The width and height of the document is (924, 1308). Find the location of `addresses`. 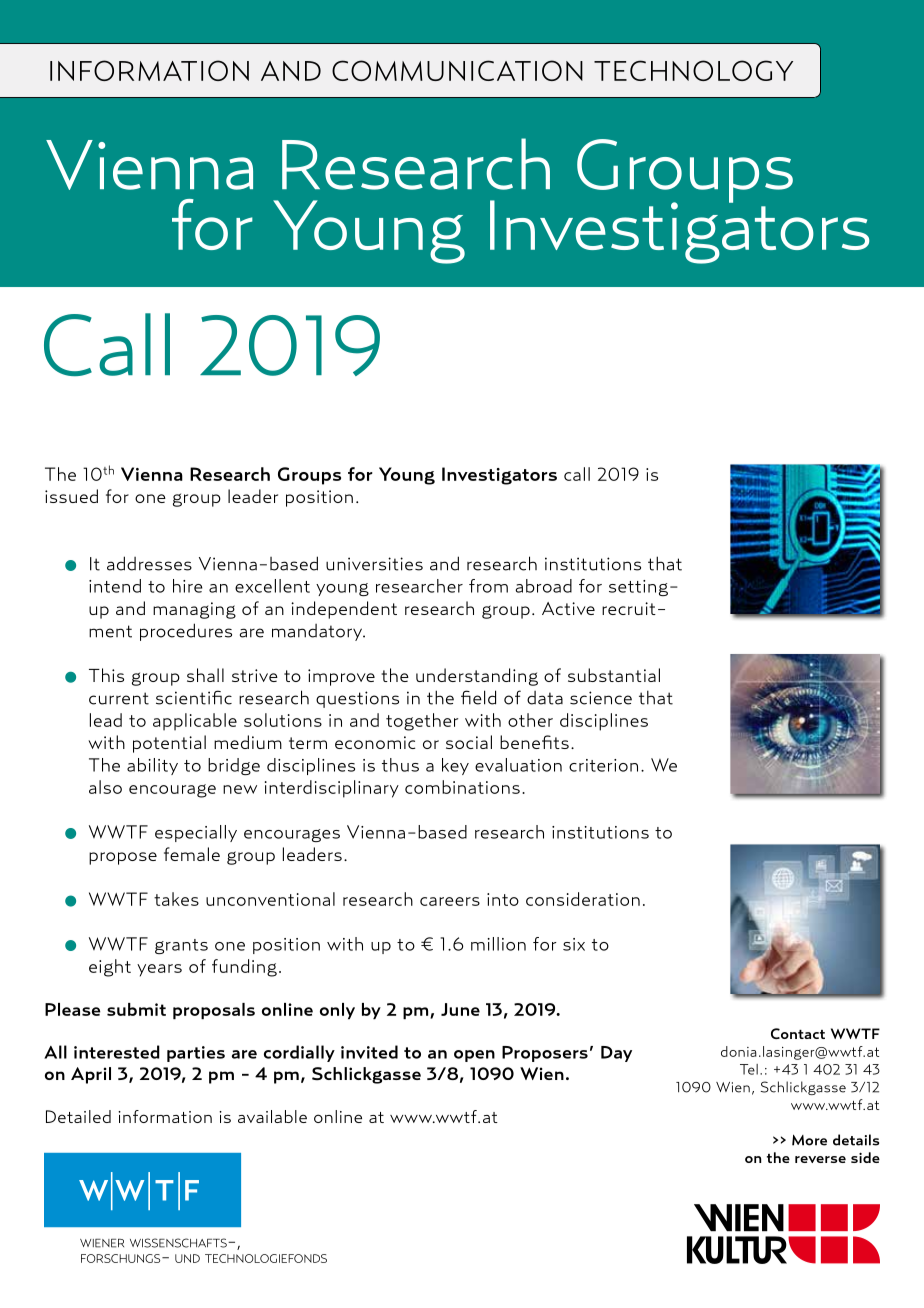

addresses is located at coordinates (149, 563).
